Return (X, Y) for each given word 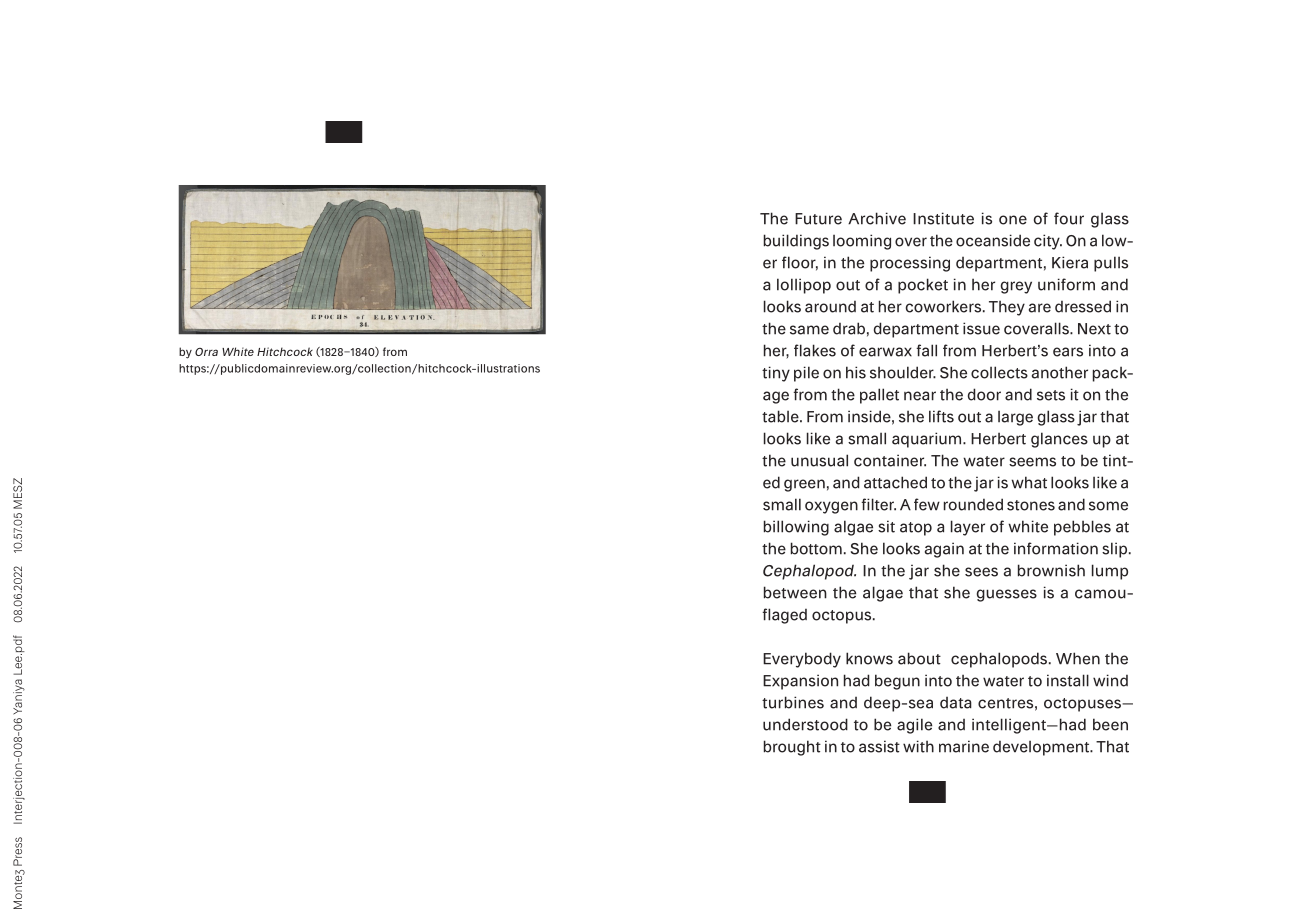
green (804, 485)
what (1029, 482)
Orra (206, 352)
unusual (819, 460)
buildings (796, 242)
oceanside (993, 240)
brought (792, 748)
